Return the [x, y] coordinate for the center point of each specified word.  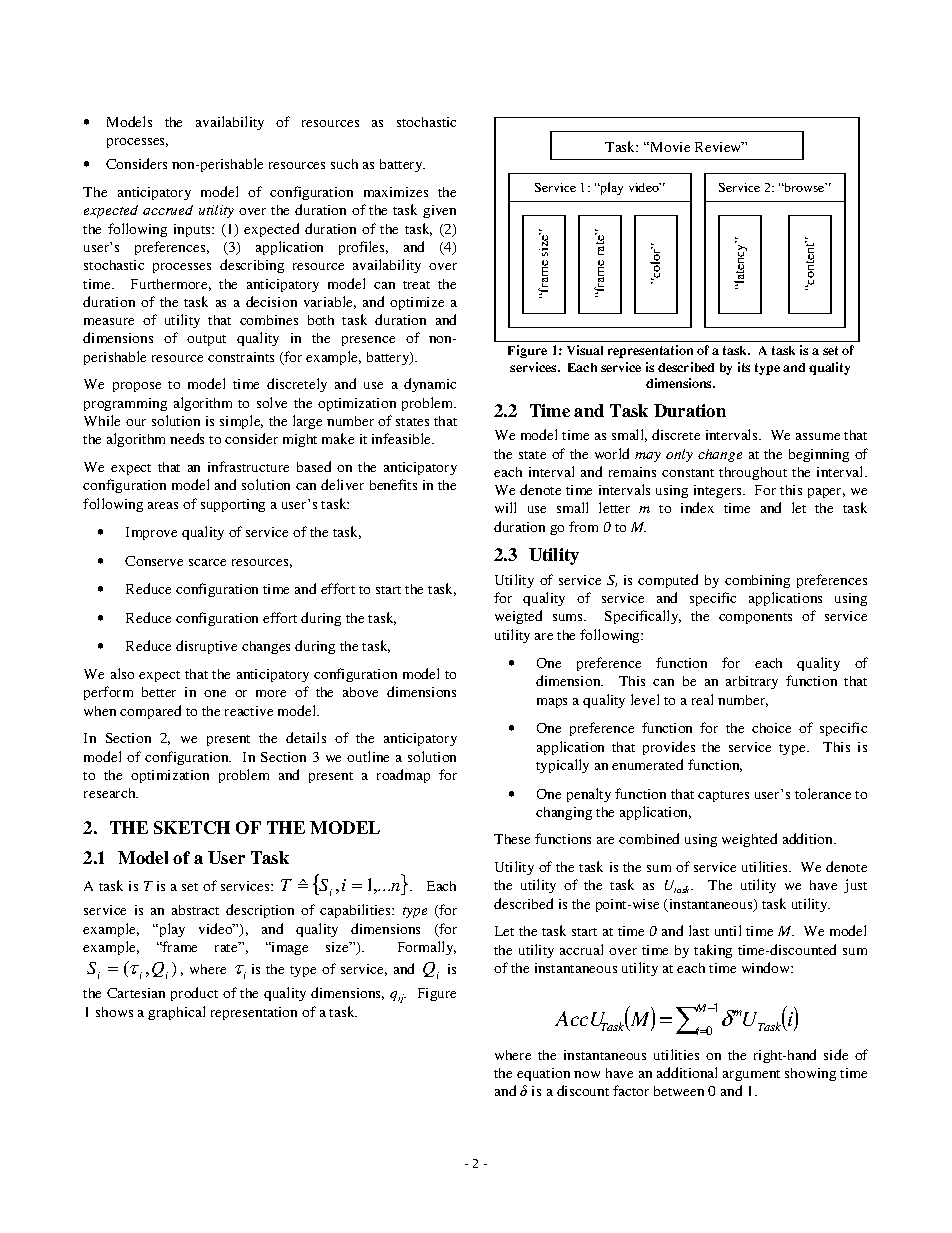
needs [187, 438]
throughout [753, 473]
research [111, 793]
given [439, 211]
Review [719, 147]
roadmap [403, 776]
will [505, 507]
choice [771, 728]
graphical [176, 1013]
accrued [168, 210]
